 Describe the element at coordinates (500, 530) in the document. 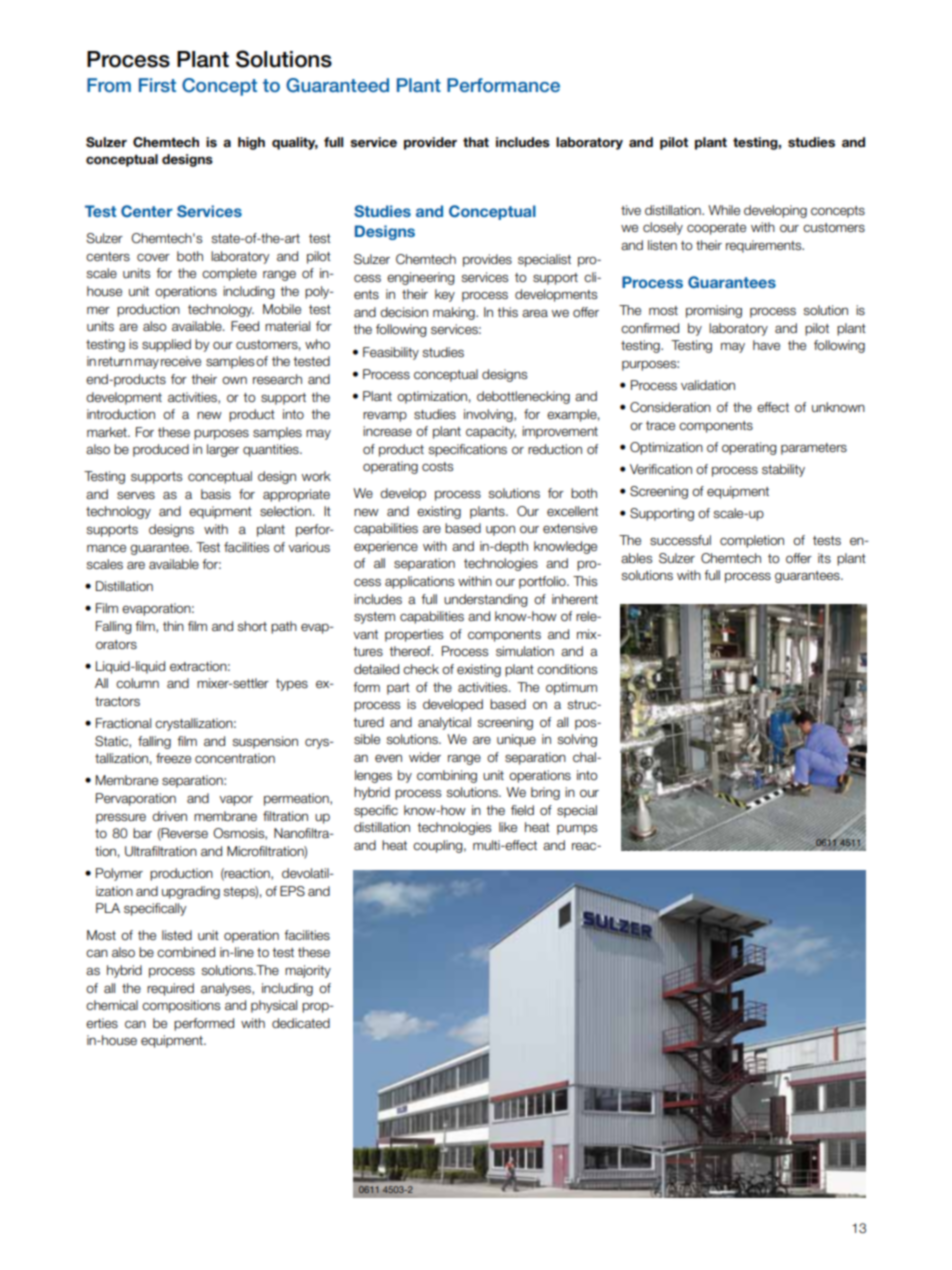

I see `upon` at that location.
